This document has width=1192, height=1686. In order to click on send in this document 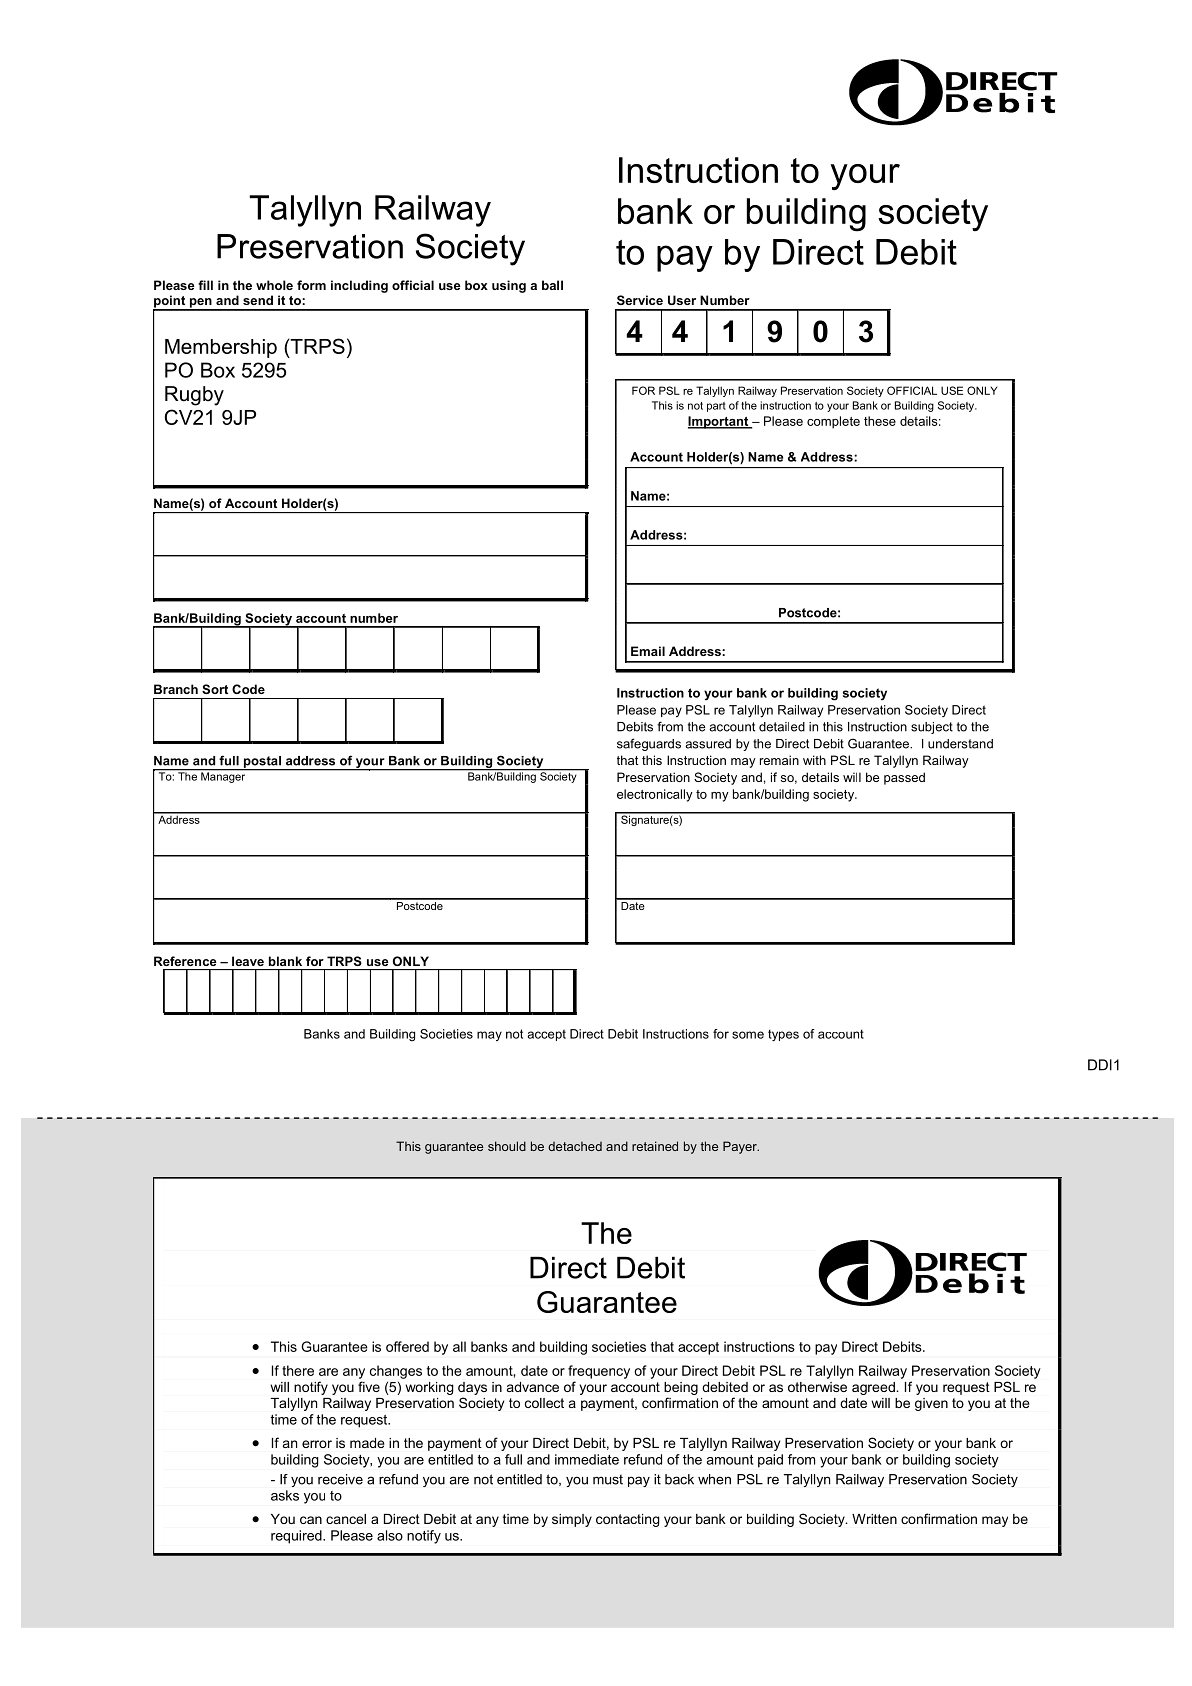, I will do `click(258, 300)`.
